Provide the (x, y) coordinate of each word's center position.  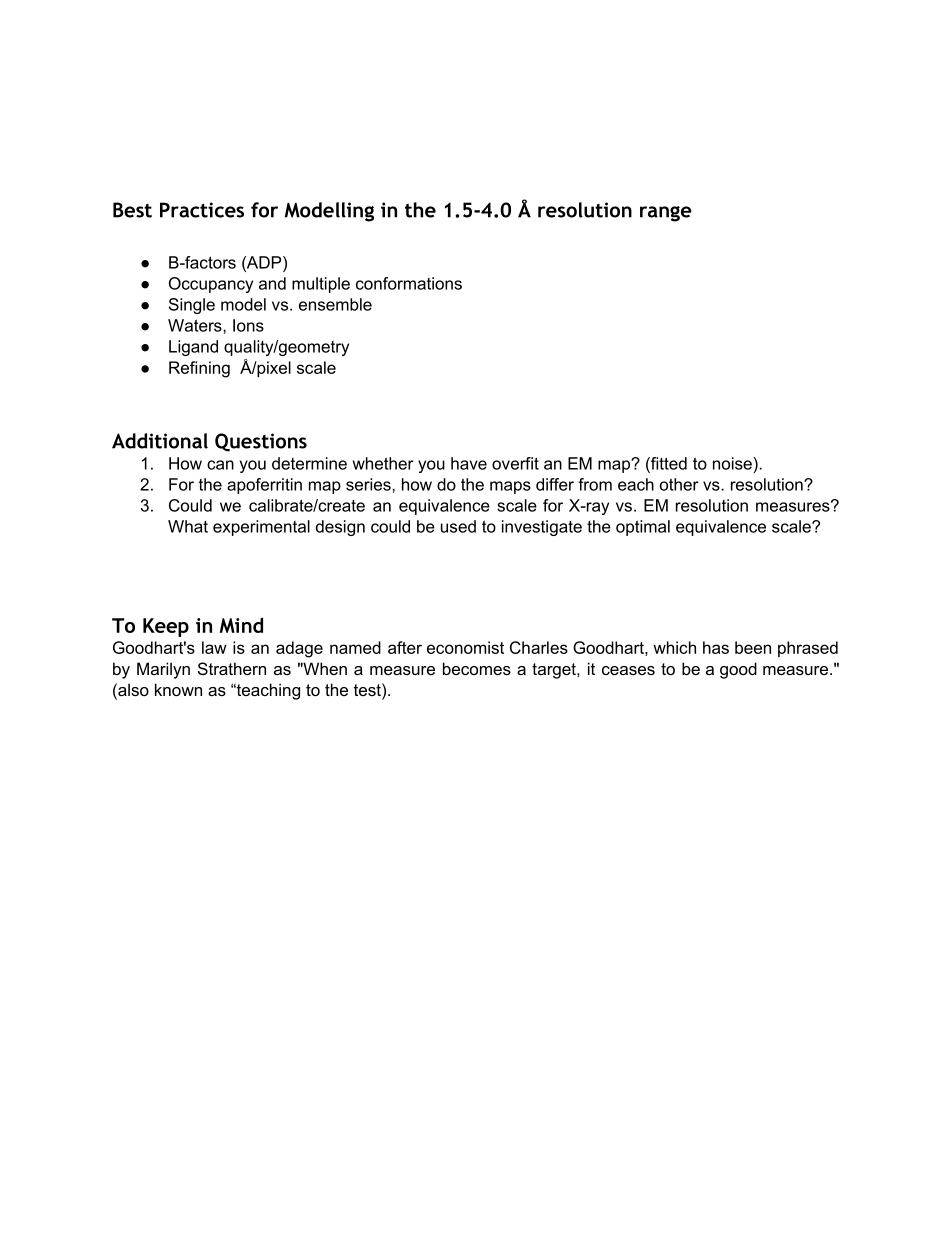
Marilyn (163, 670)
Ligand (193, 348)
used (458, 526)
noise (733, 463)
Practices (202, 210)
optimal (643, 528)
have (469, 463)
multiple (321, 285)
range (666, 214)
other (679, 484)
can (220, 465)
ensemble (335, 304)
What (188, 526)
